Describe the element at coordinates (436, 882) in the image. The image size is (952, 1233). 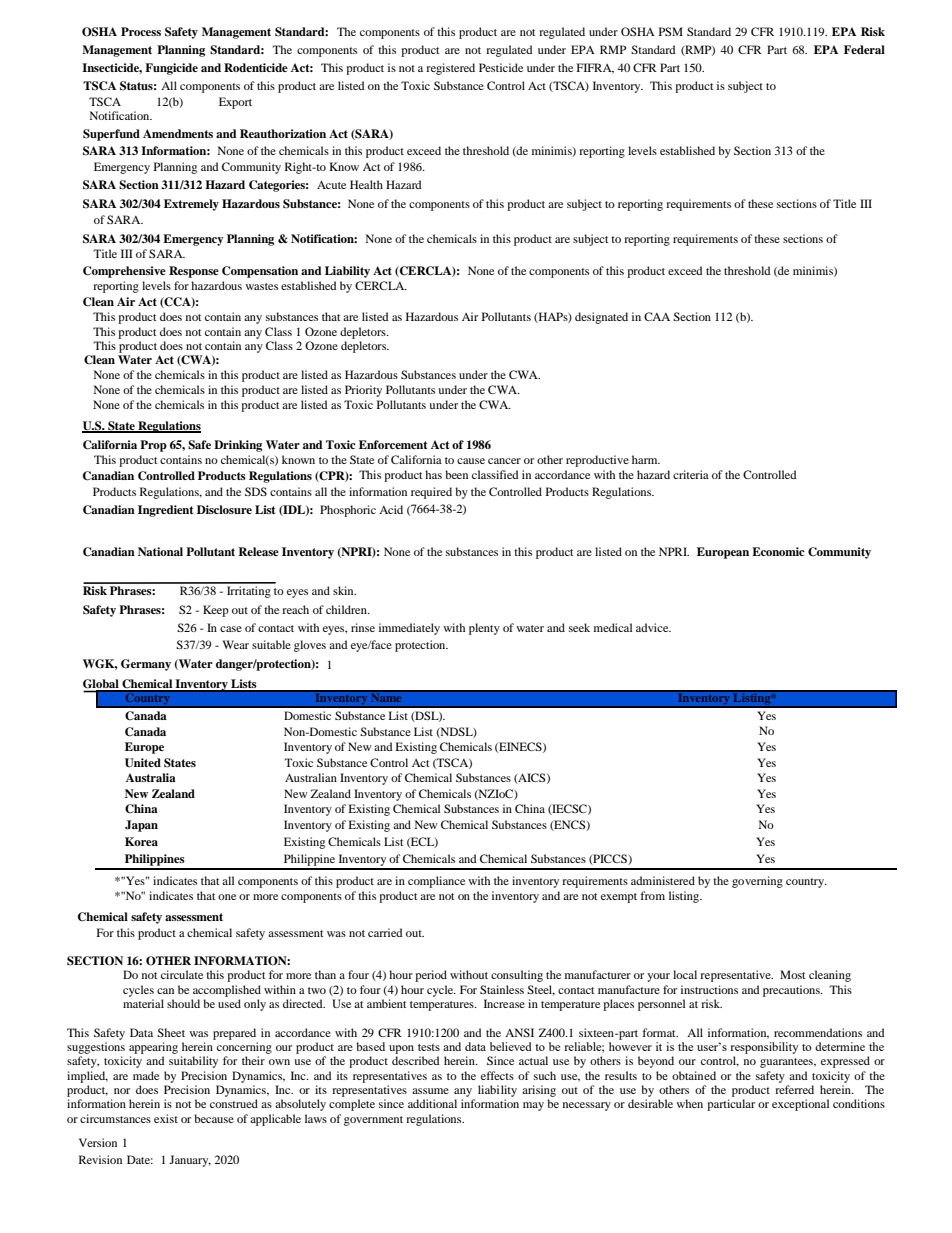
I see `compliance` at that location.
